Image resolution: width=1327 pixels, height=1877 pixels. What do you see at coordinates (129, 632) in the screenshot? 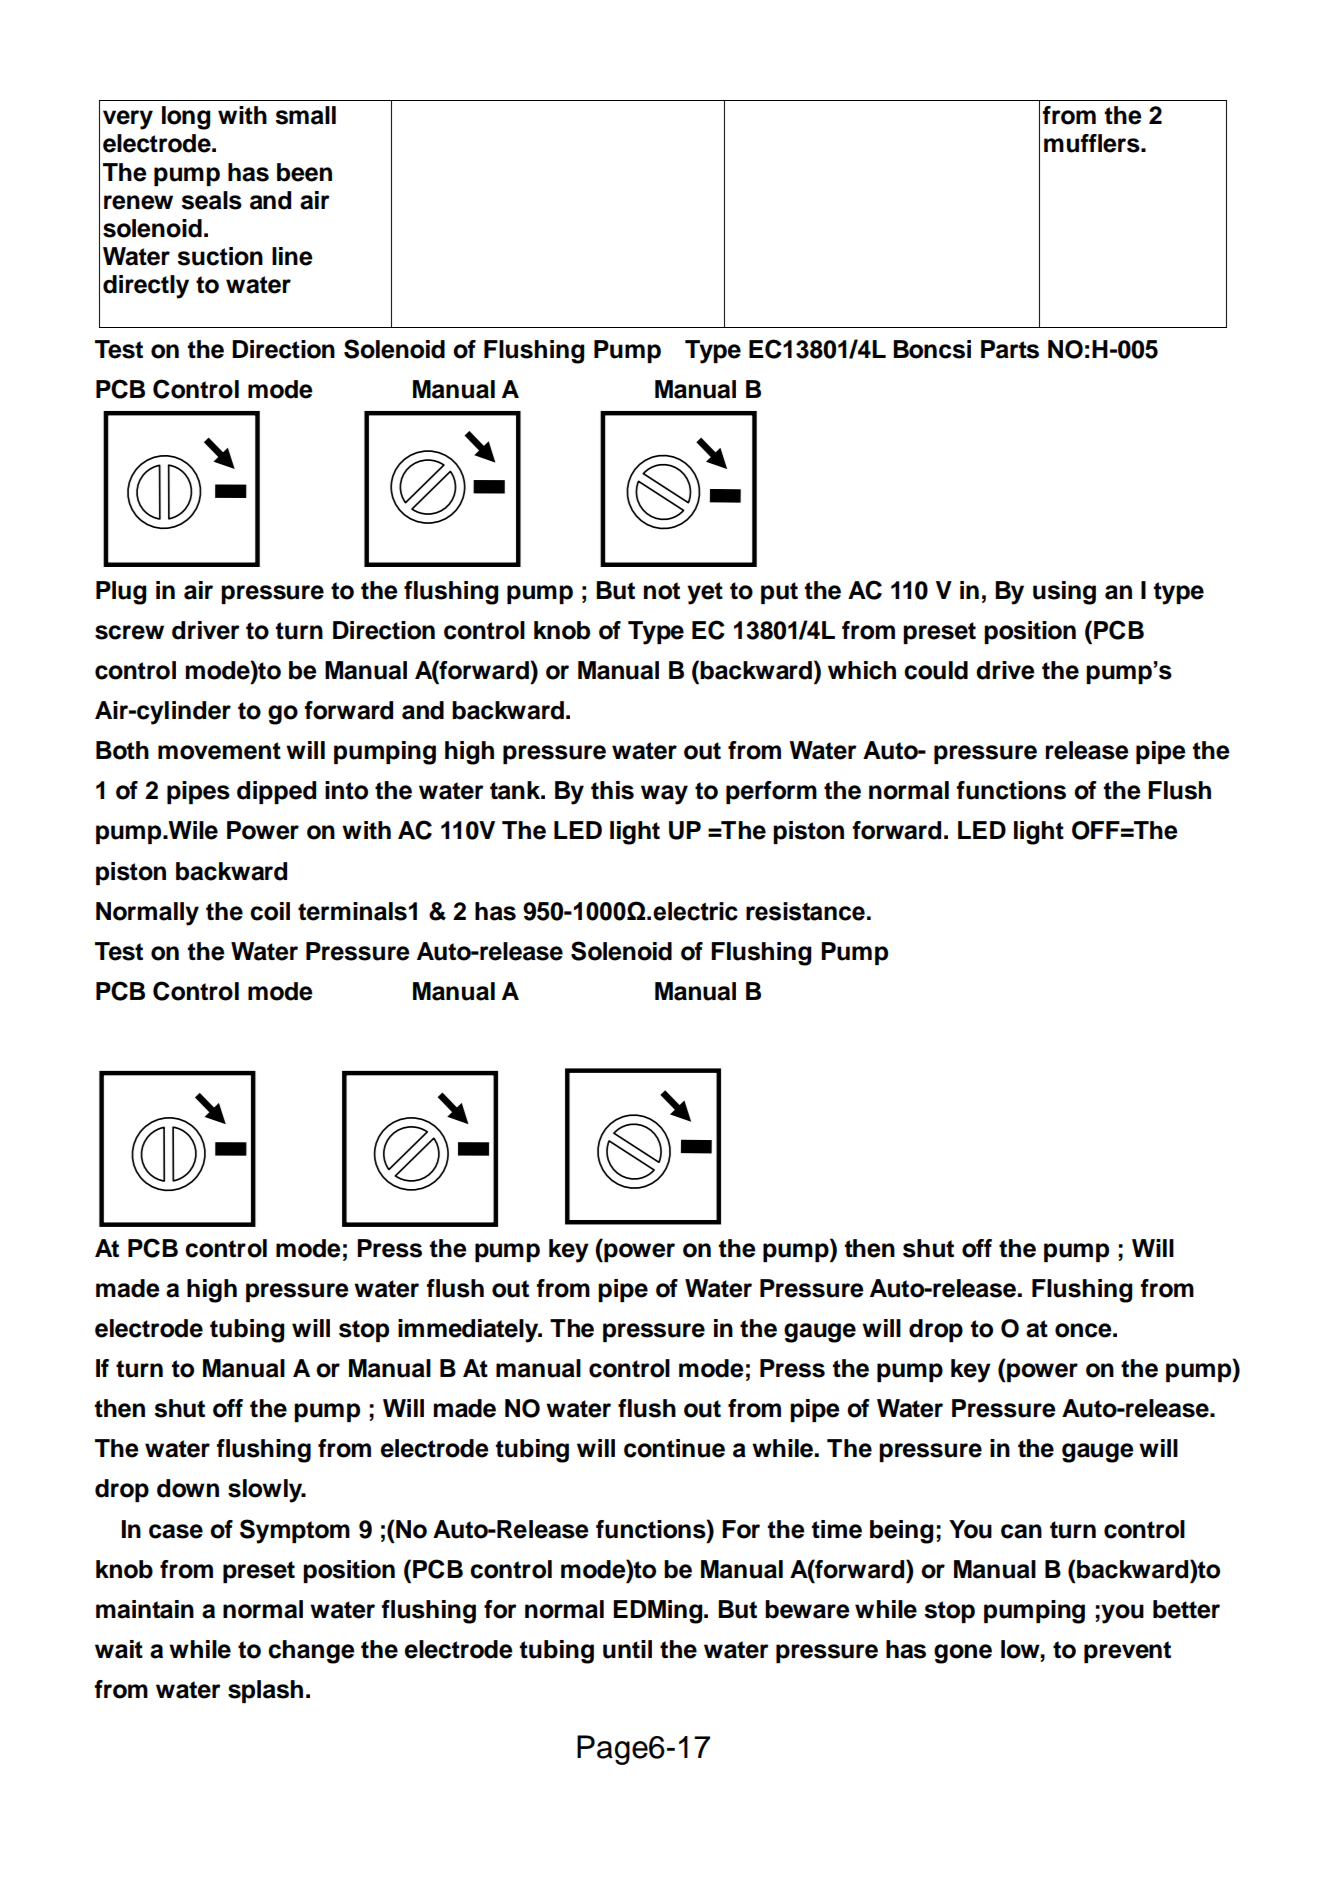
I see `screw` at bounding box center [129, 632].
